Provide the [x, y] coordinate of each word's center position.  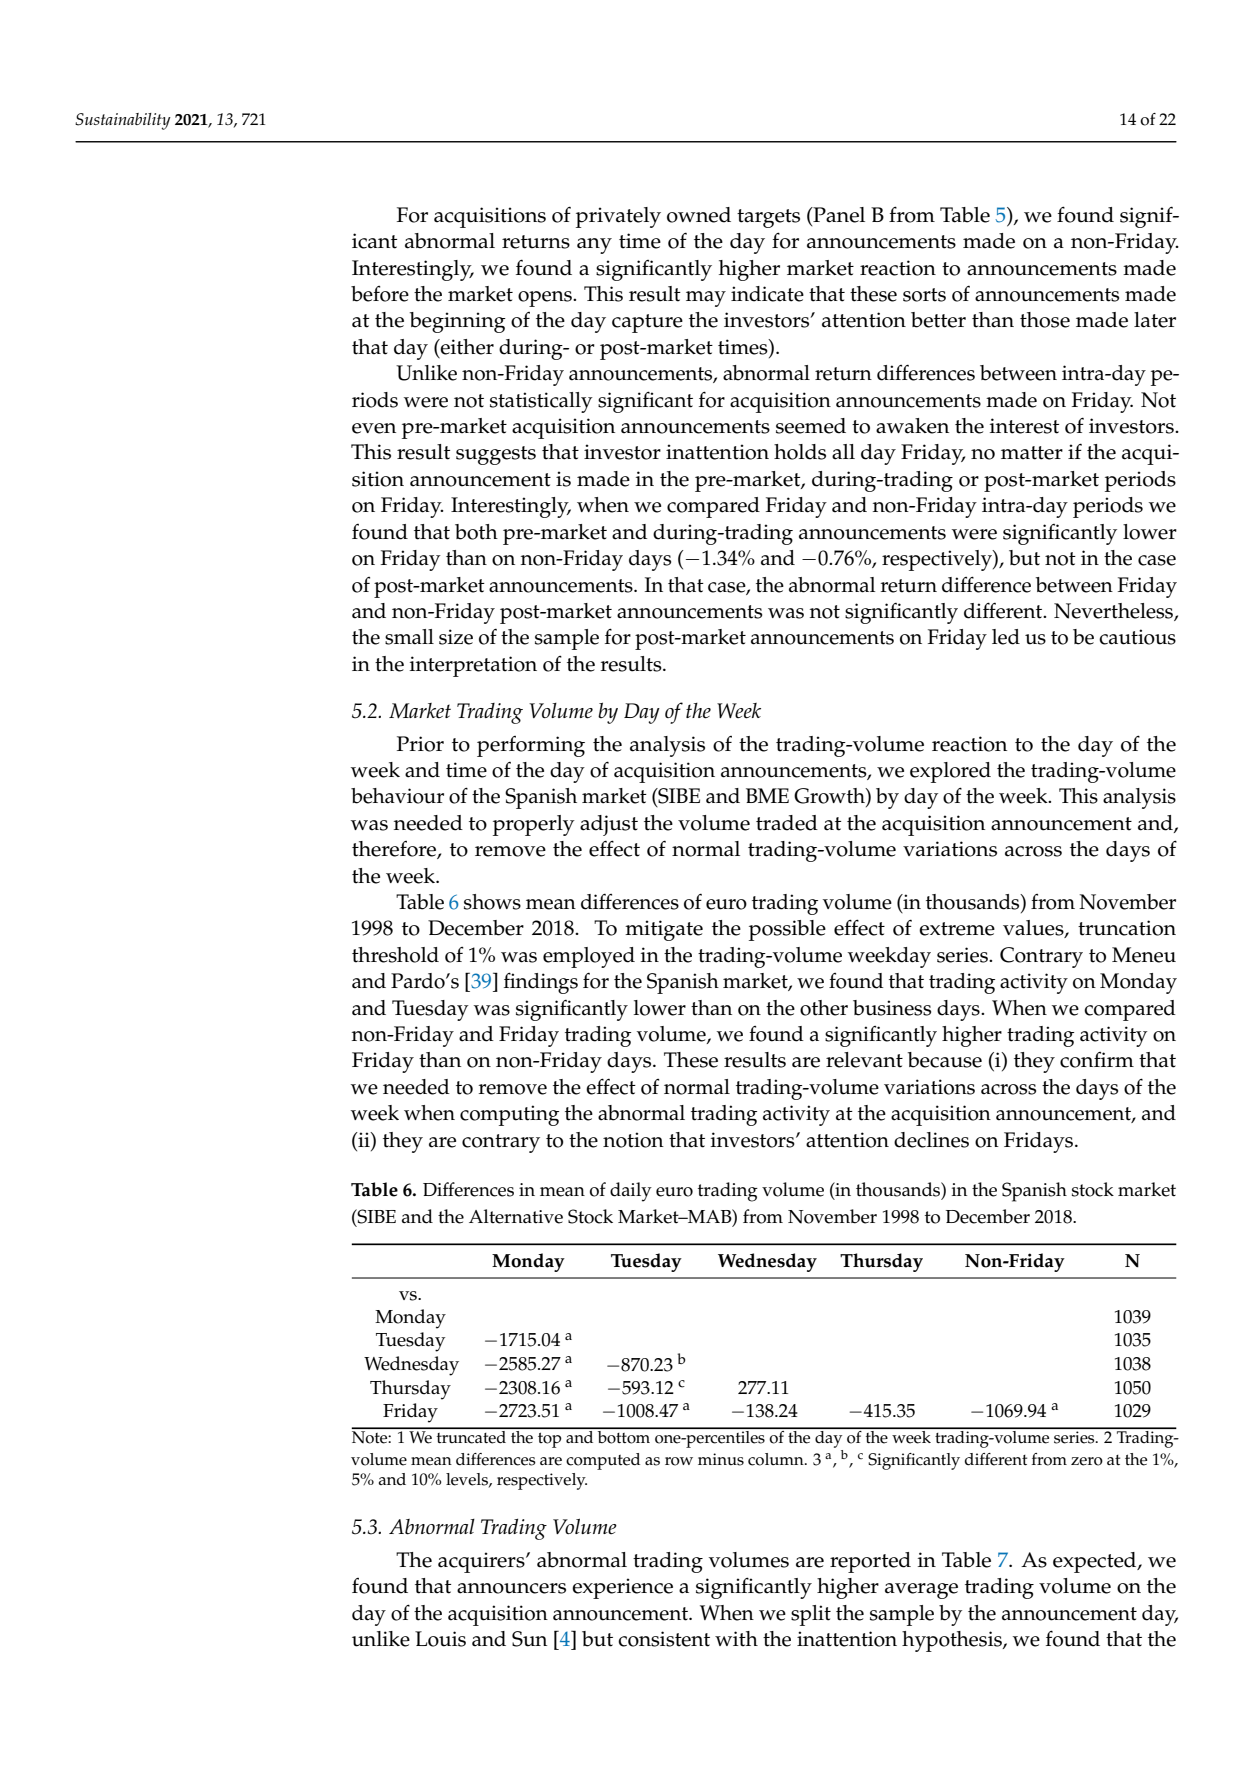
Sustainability [123, 121]
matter [1032, 453]
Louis [440, 1639]
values [1034, 929]
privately [618, 217]
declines [931, 1140]
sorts [924, 295]
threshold [395, 955]
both [476, 532]
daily [631, 1192]
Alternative [516, 1216]
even [374, 428]
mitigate [664, 930]
